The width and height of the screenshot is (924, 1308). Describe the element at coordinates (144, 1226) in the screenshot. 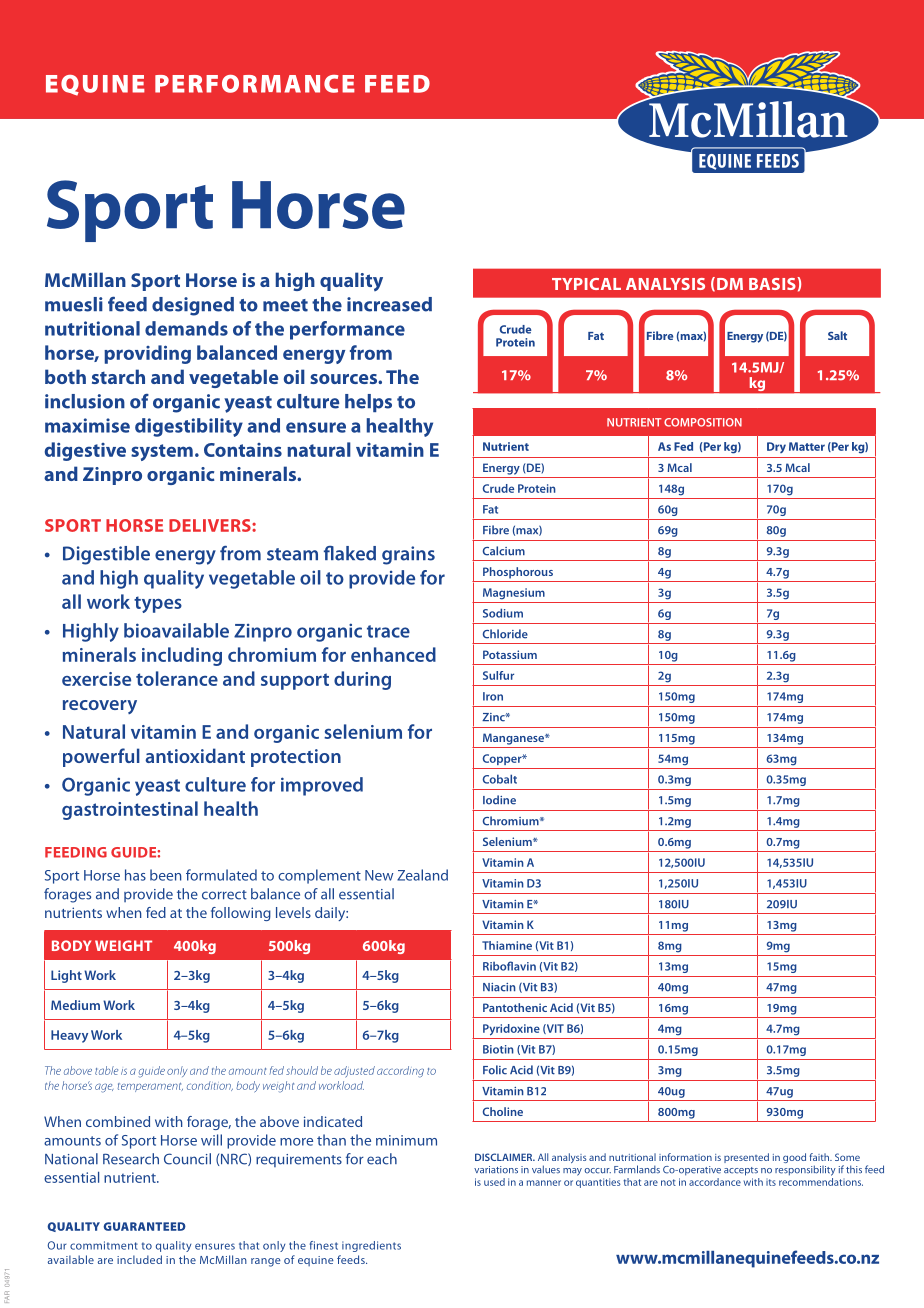

I see `GUARANTEED` at that location.
